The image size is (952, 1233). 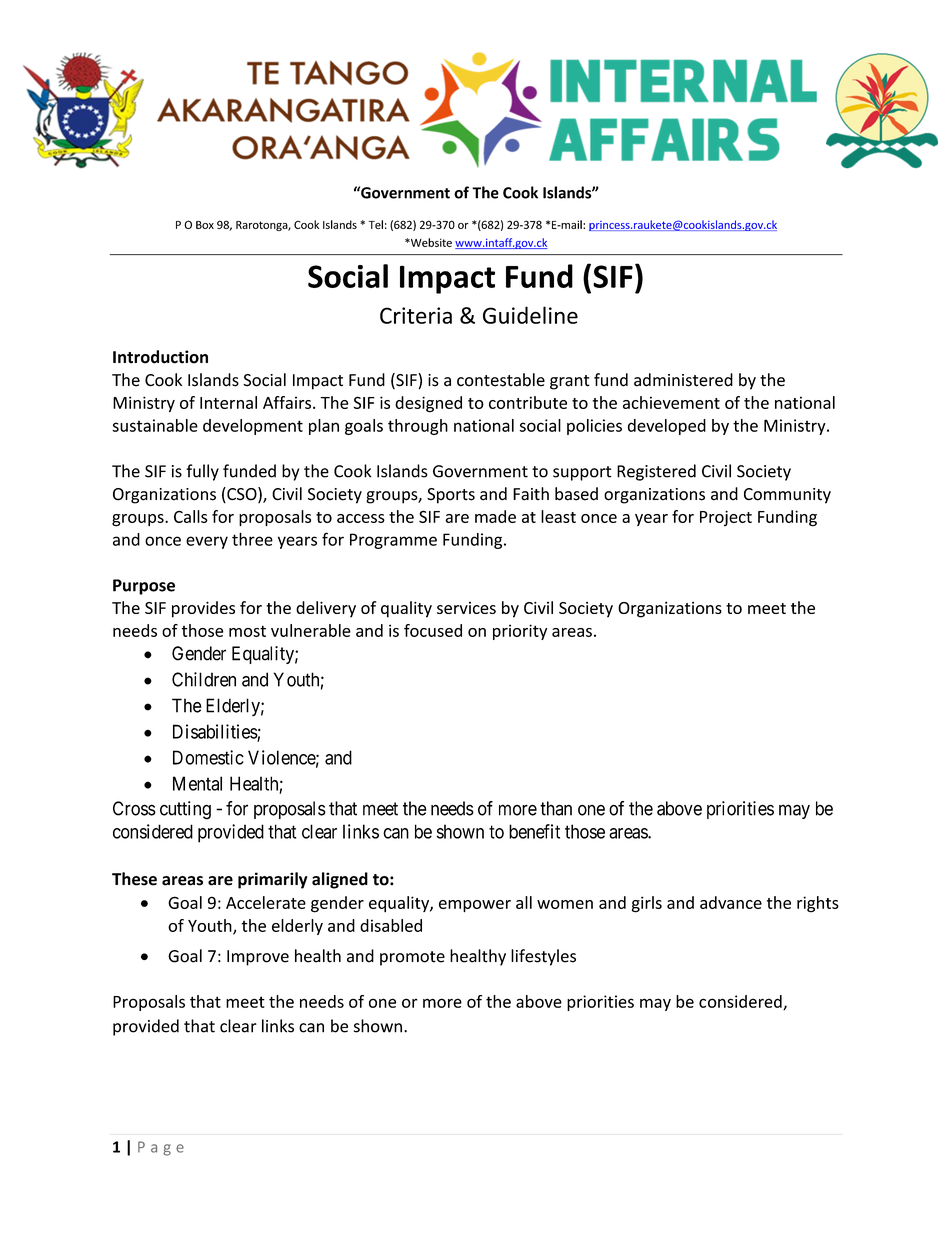 What do you see at coordinates (495, 516) in the document?
I see `made` at bounding box center [495, 516].
